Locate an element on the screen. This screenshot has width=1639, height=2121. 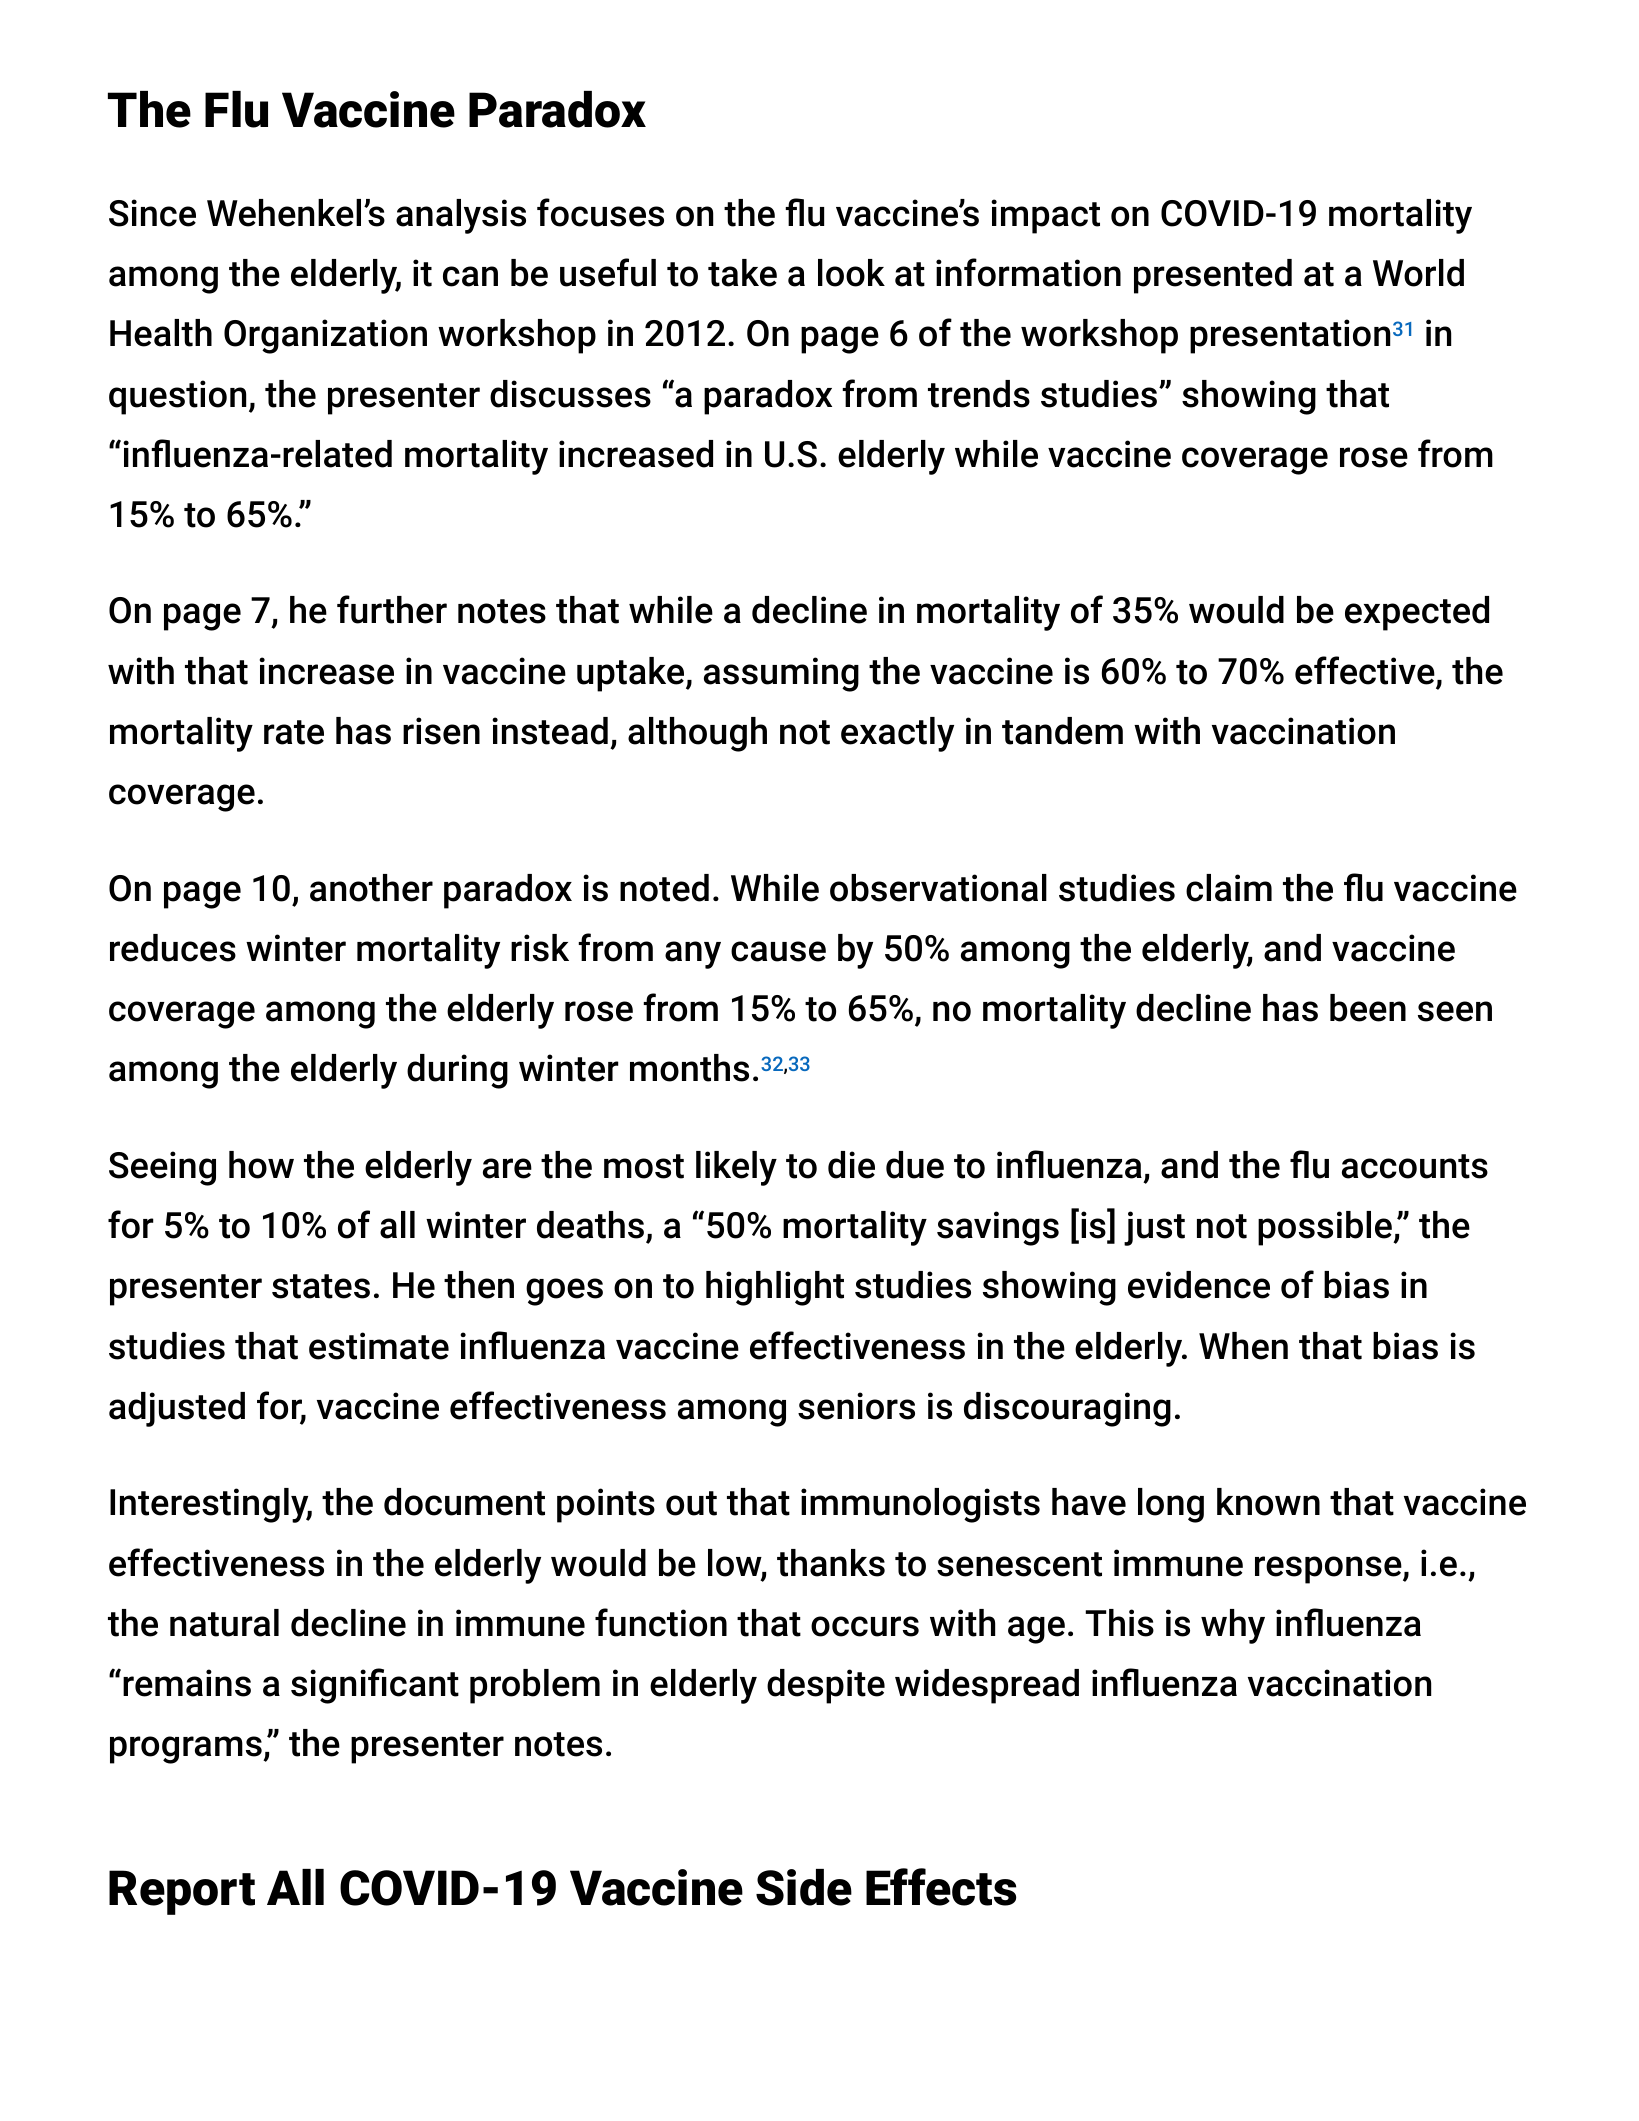
Flu is located at coordinates (236, 109).
